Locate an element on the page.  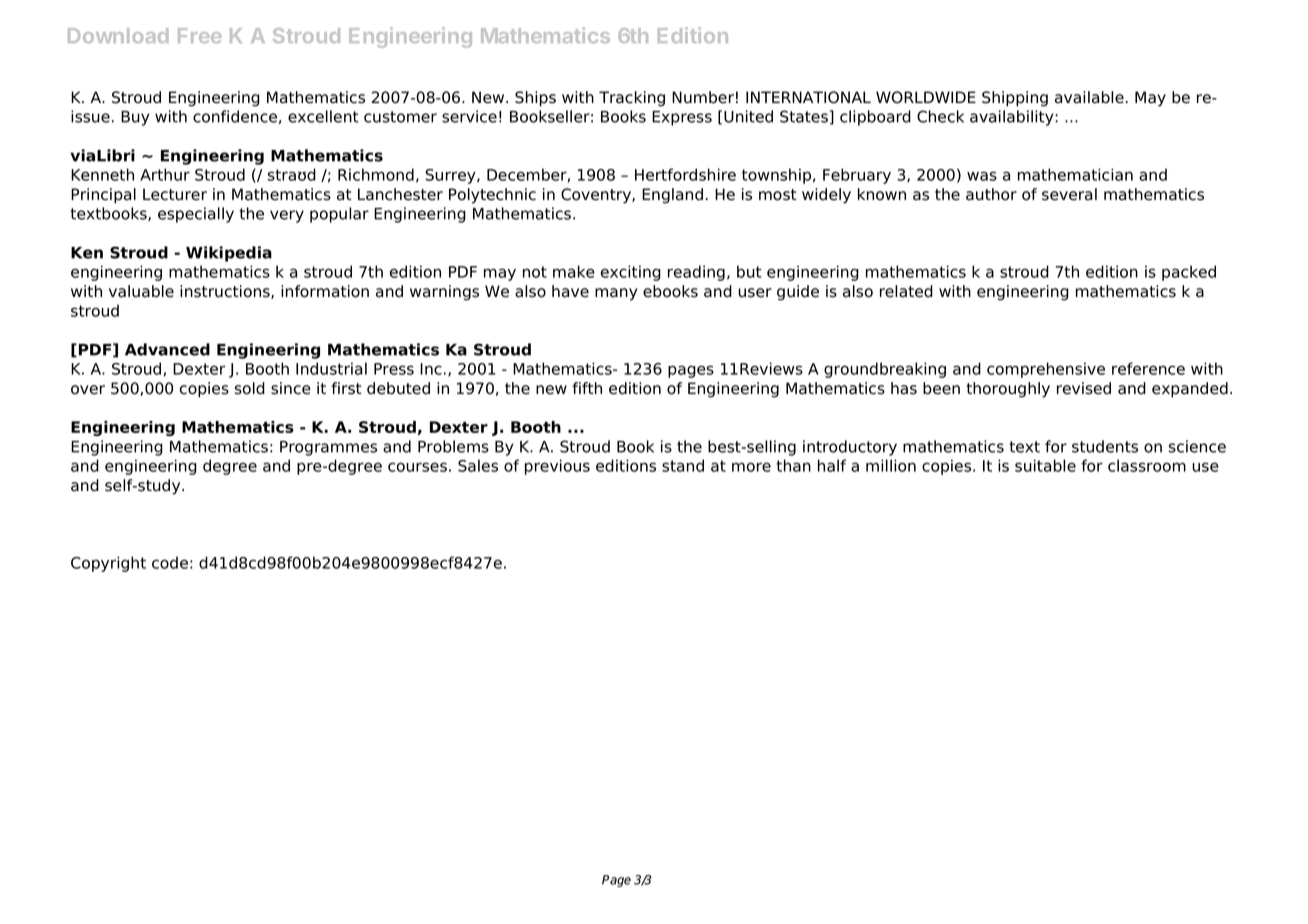
students is located at coordinates (1105, 446).
